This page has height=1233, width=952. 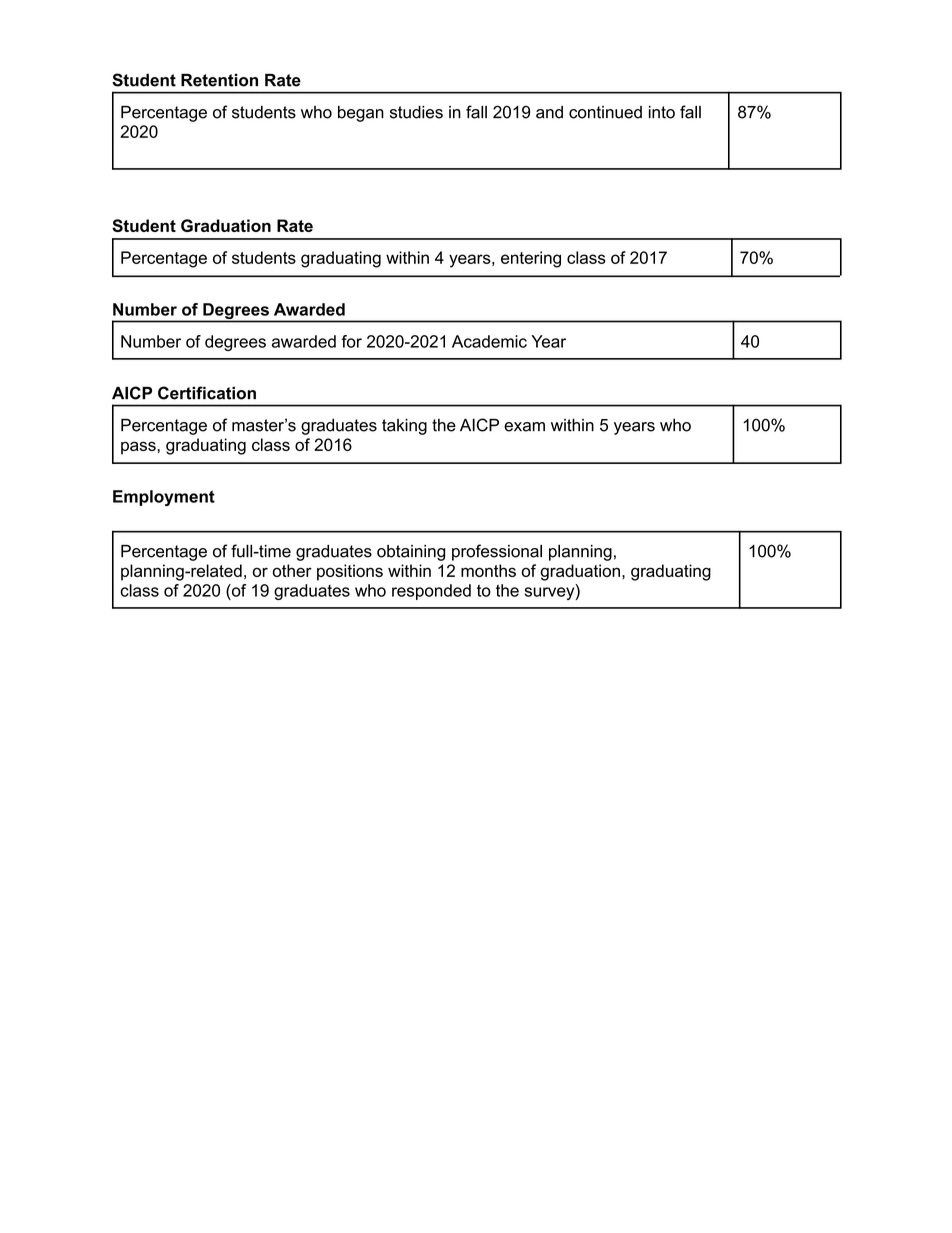 What do you see at coordinates (524, 427) in the page?
I see `exam` at bounding box center [524, 427].
